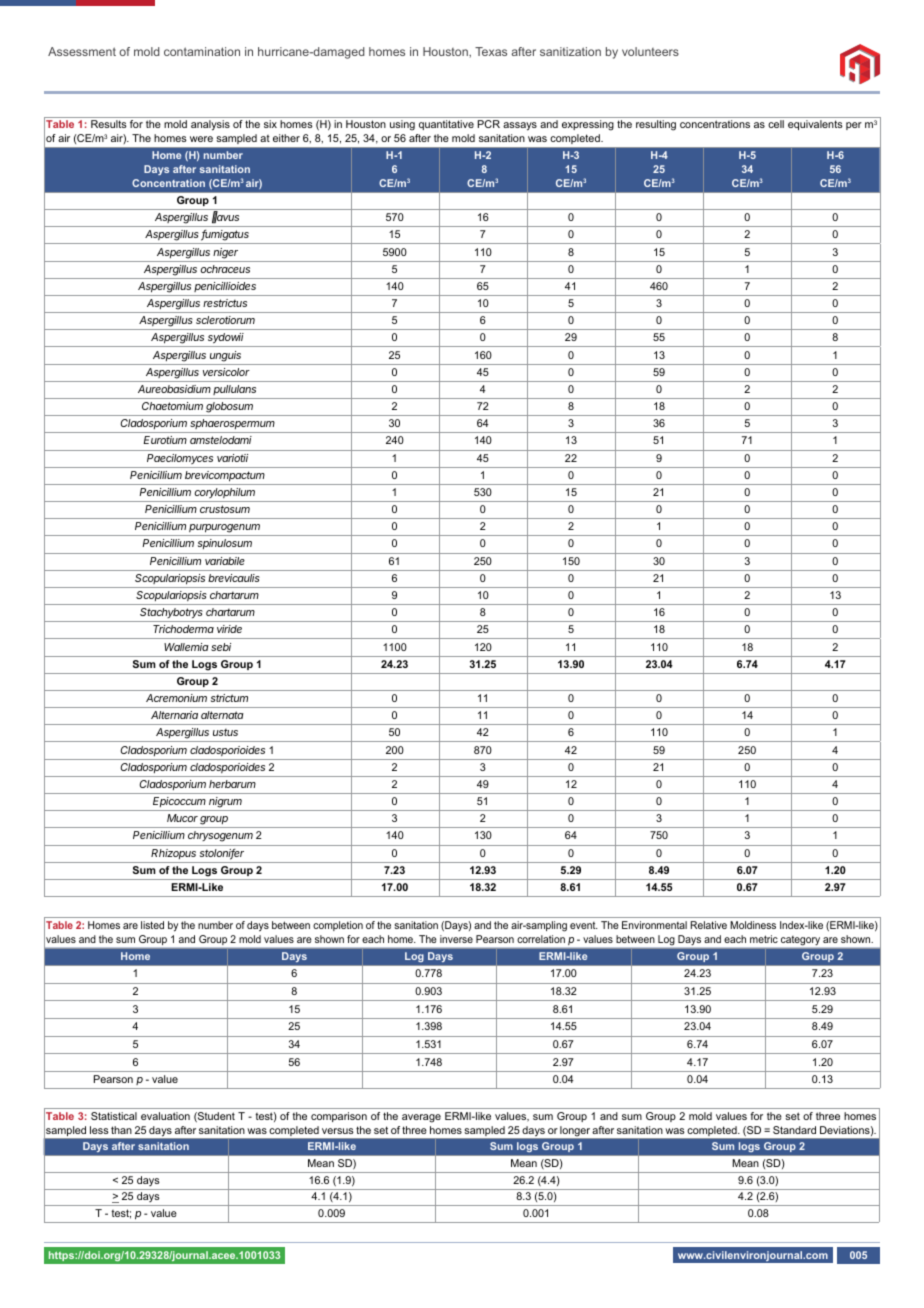  What do you see at coordinates (202, 51) in the screenshot?
I see `contamination` at bounding box center [202, 51].
